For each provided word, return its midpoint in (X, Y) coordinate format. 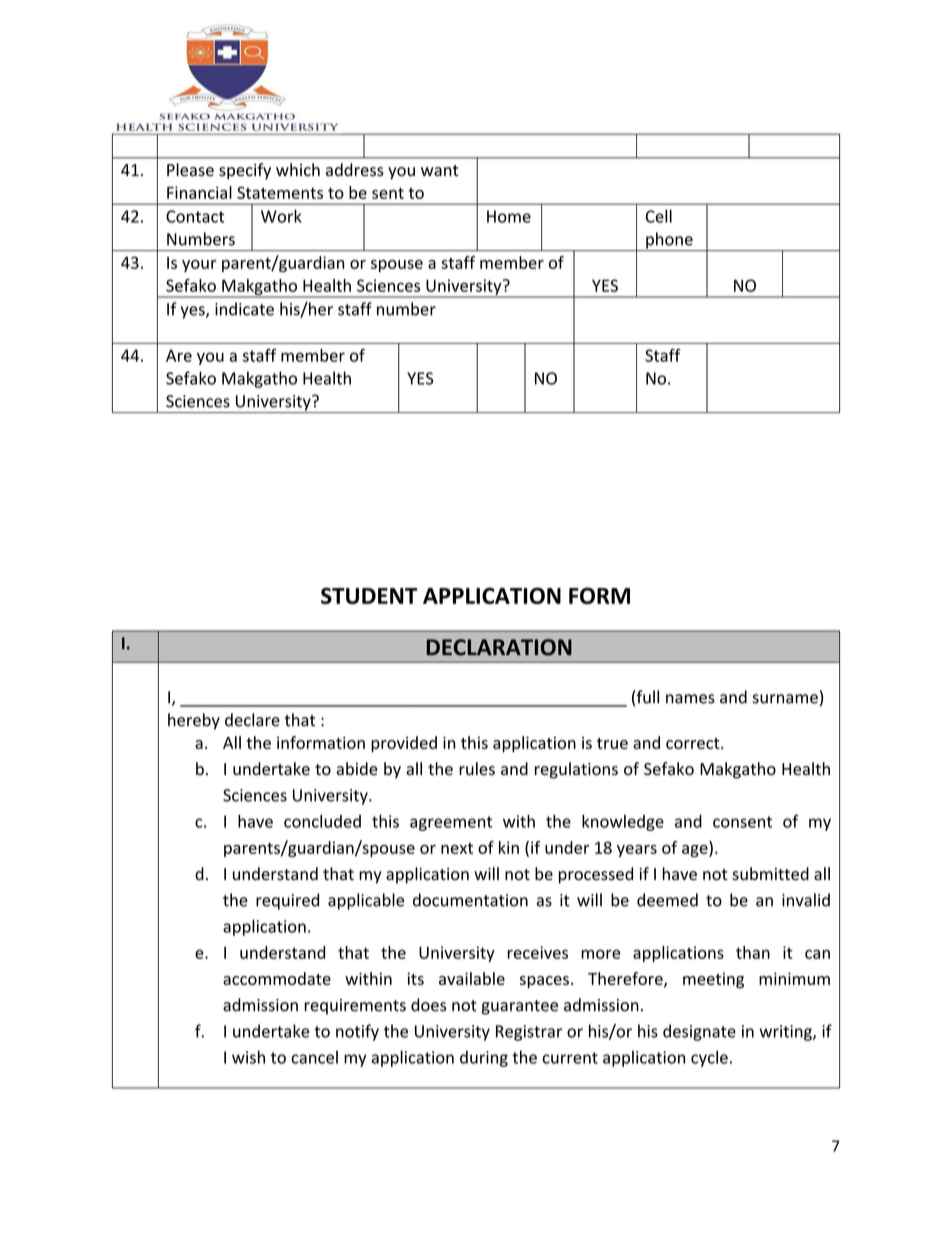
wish (248, 1057)
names (690, 699)
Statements (280, 192)
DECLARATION (499, 647)
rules (477, 769)
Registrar (529, 1033)
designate (699, 1032)
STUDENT (369, 595)
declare (252, 720)
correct (694, 743)
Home (509, 216)
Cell (659, 216)
